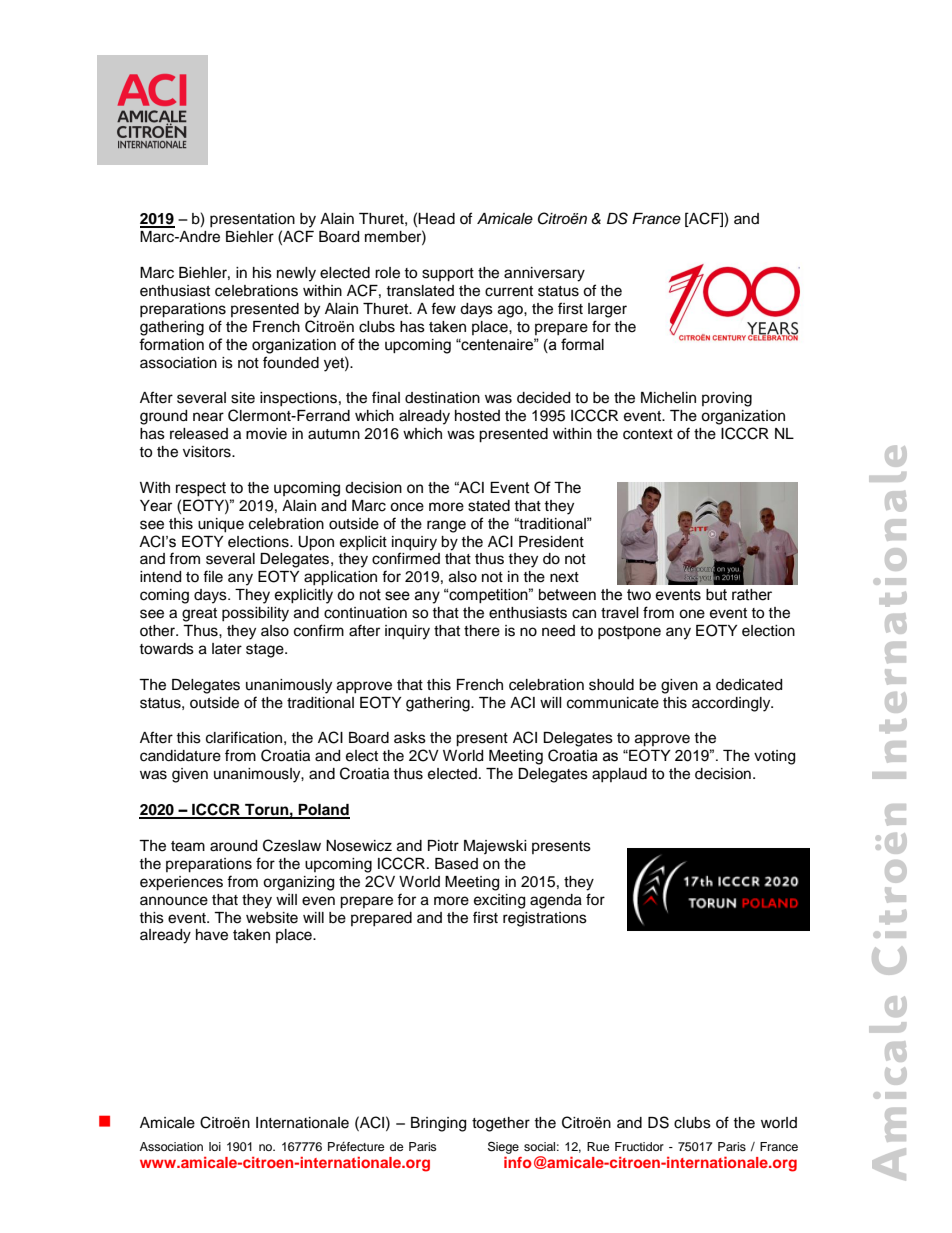 This screenshot has width=952, height=1233. I want to click on loi, so click(215, 1146).
